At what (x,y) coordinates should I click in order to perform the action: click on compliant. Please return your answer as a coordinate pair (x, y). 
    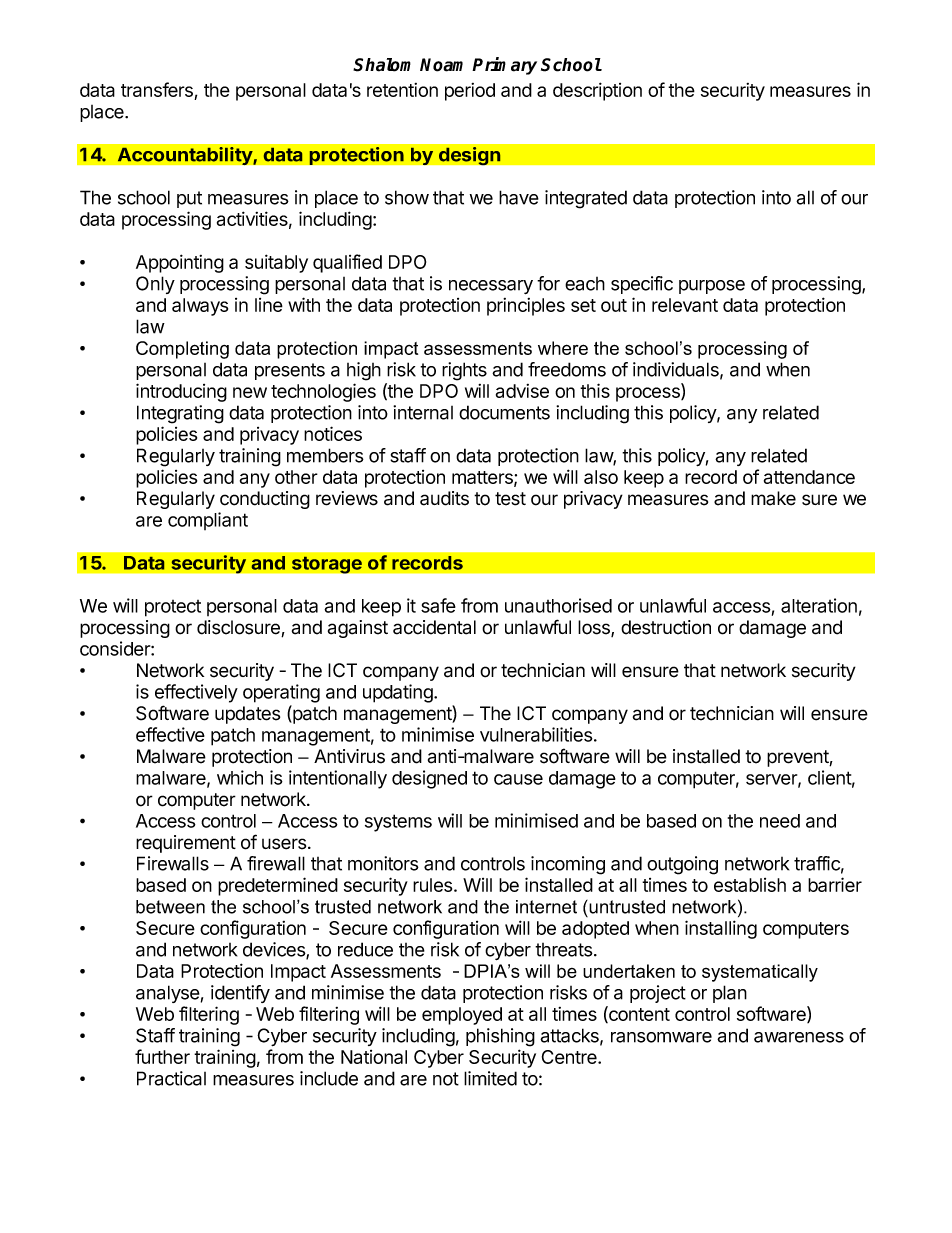
    Looking at the image, I should click on (208, 521).
